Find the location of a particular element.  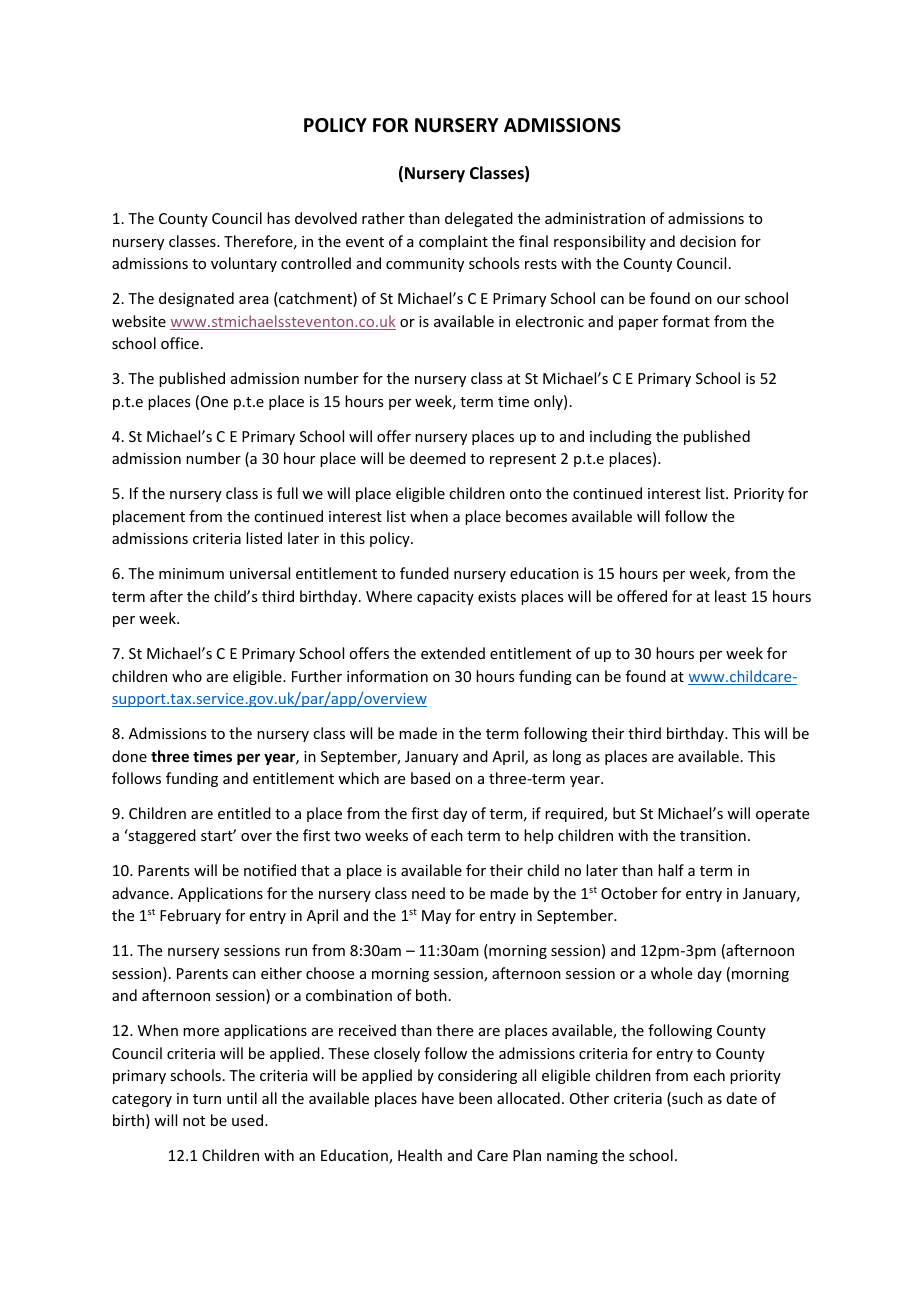

entitled is located at coordinates (244, 813).
